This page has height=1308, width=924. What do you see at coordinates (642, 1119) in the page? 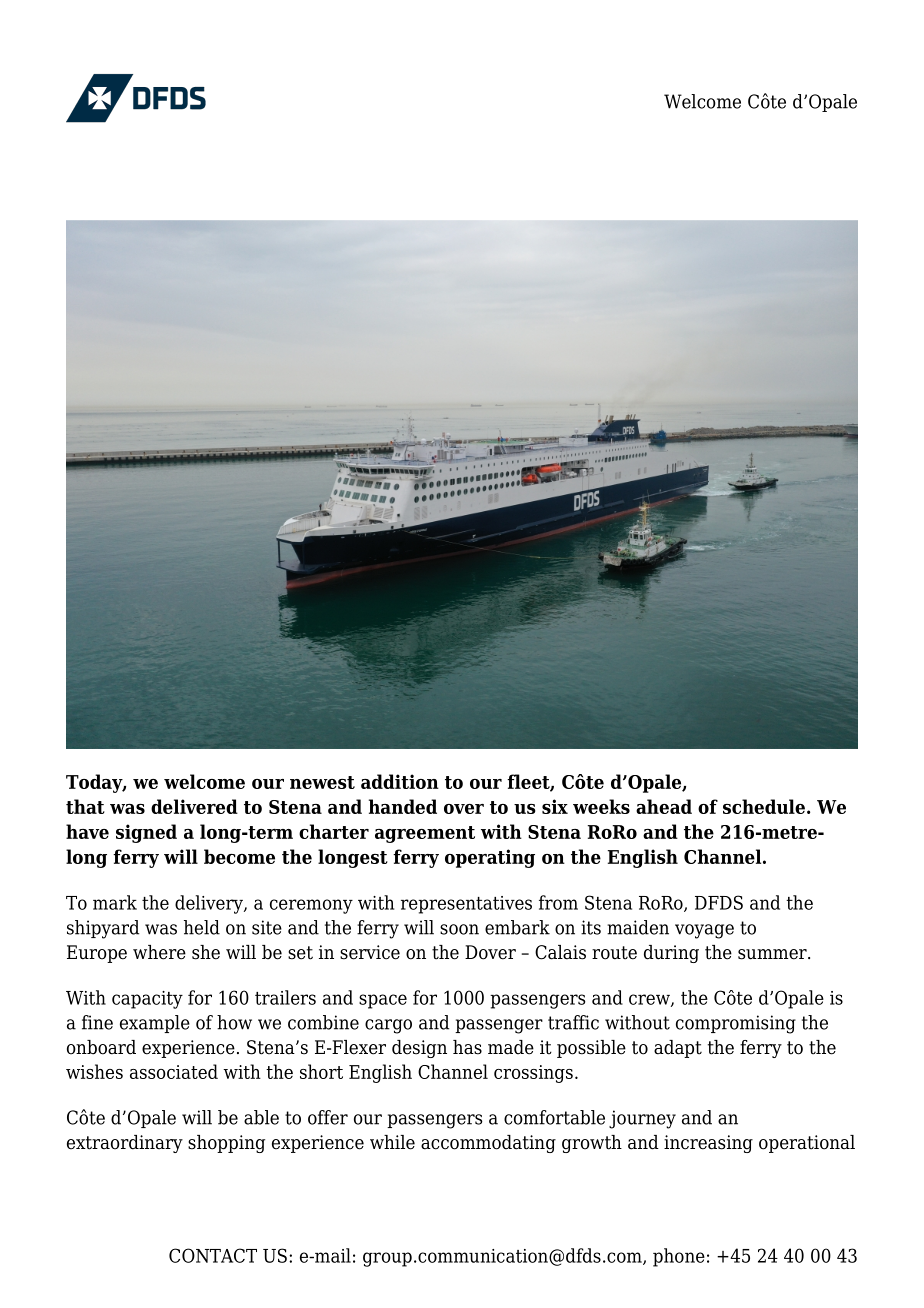
I see `journey` at bounding box center [642, 1119].
